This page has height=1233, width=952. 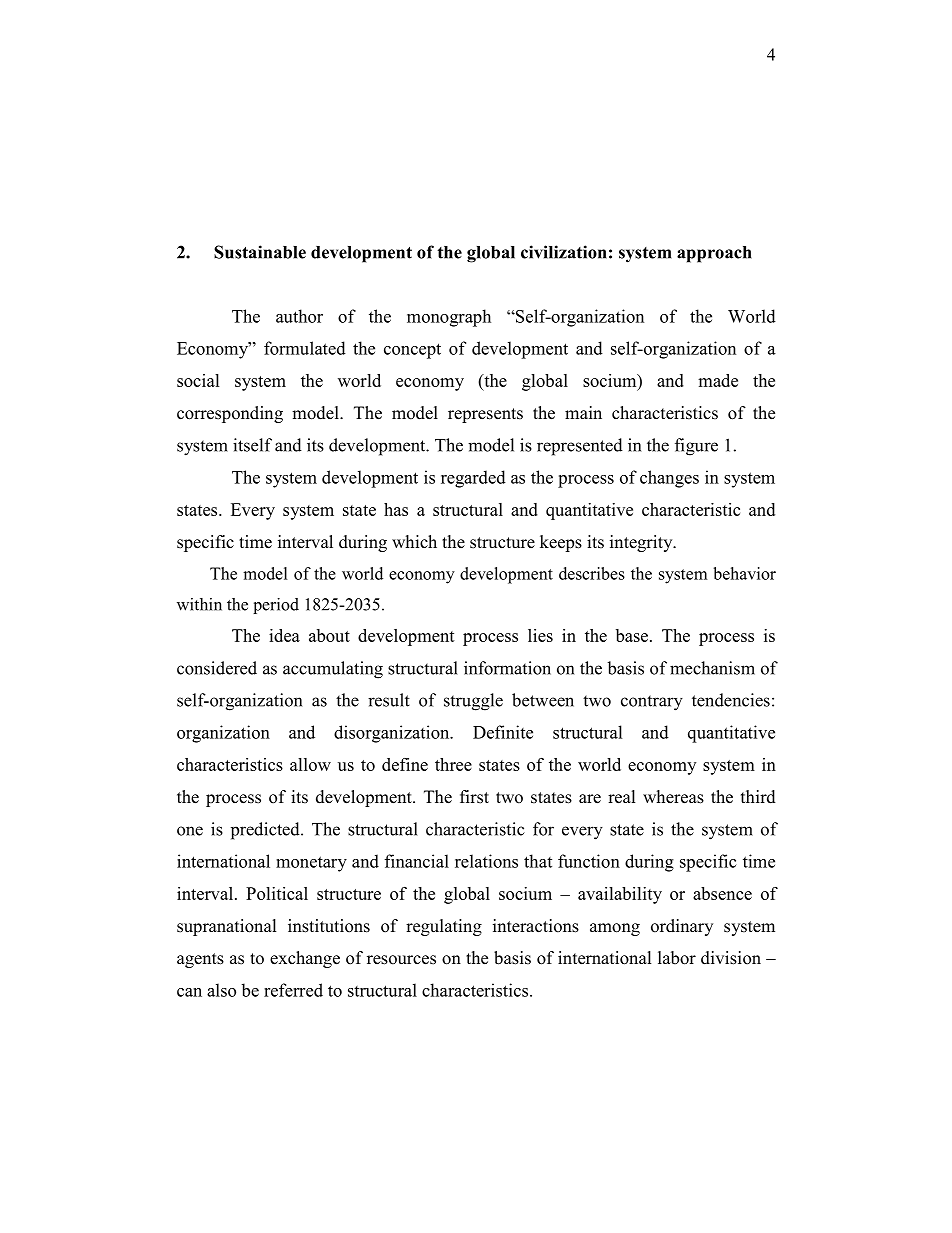 I want to click on changes, so click(x=669, y=479).
